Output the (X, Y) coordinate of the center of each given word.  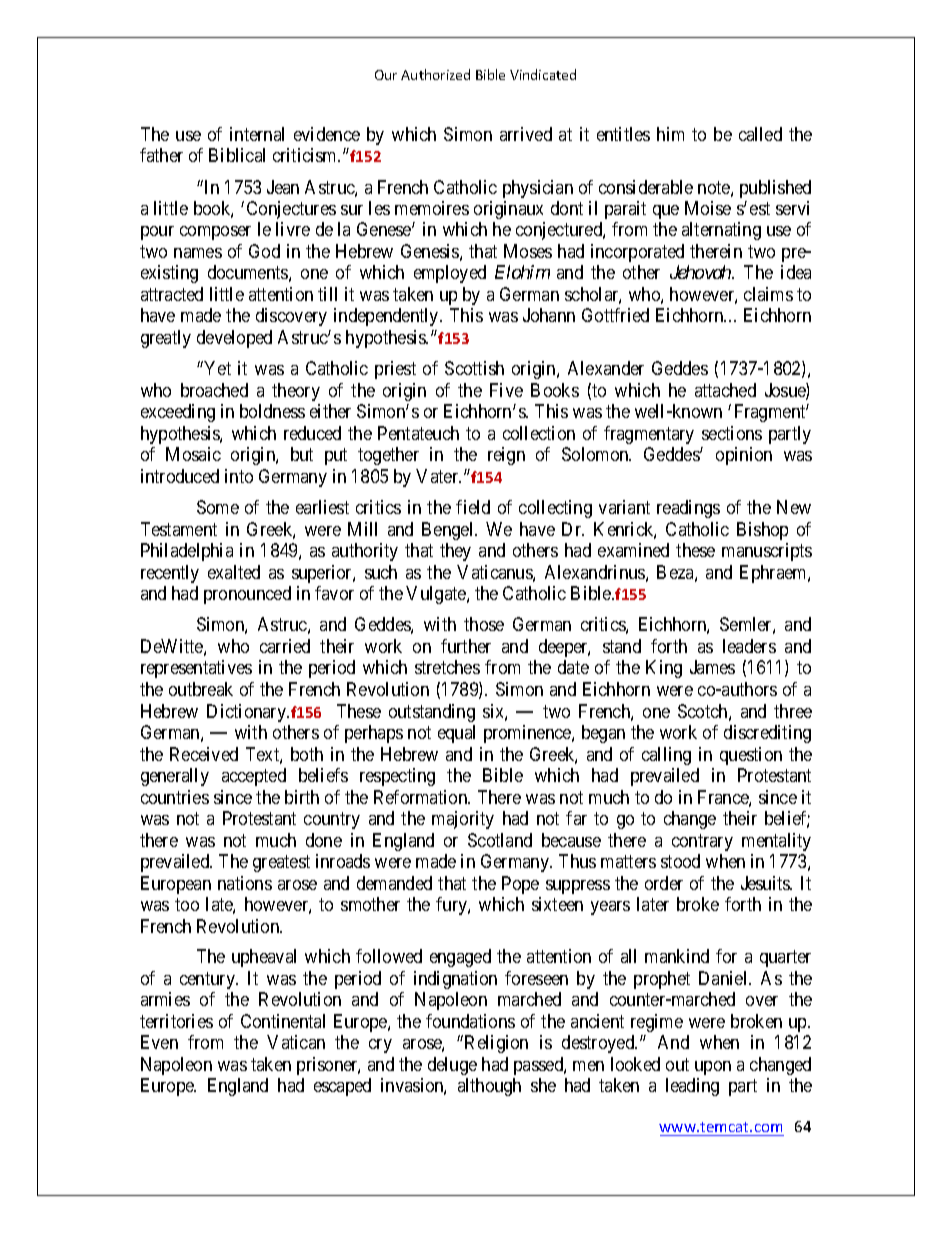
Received (204, 754)
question (751, 756)
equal (456, 734)
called (760, 134)
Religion (496, 1044)
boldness (272, 411)
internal (257, 134)
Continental (283, 1021)
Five (506, 390)
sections (732, 433)
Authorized (435, 74)
